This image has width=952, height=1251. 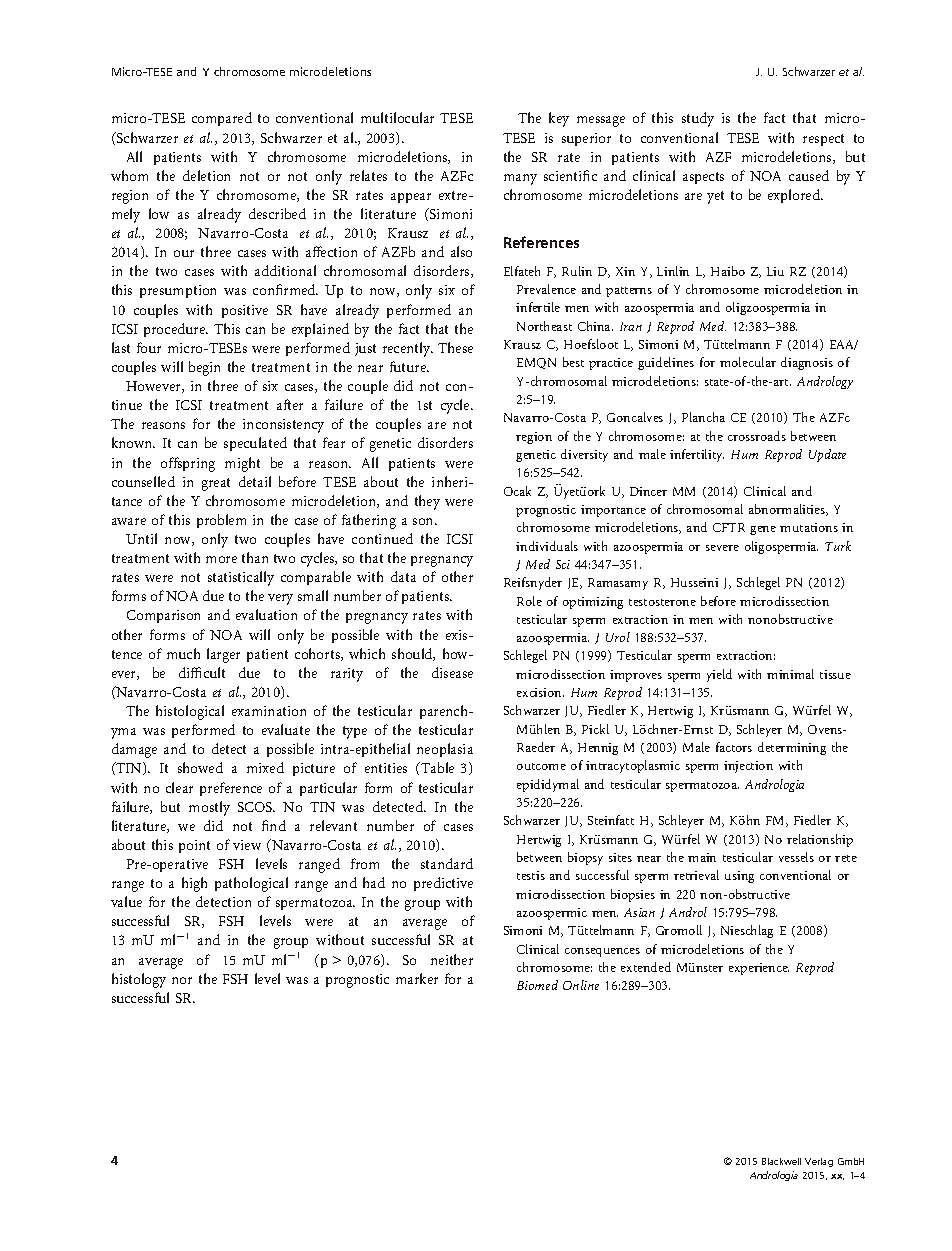 What do you see at coordinates (194, 884) in the image?
I see `high` at bounding box center [194, 884].
